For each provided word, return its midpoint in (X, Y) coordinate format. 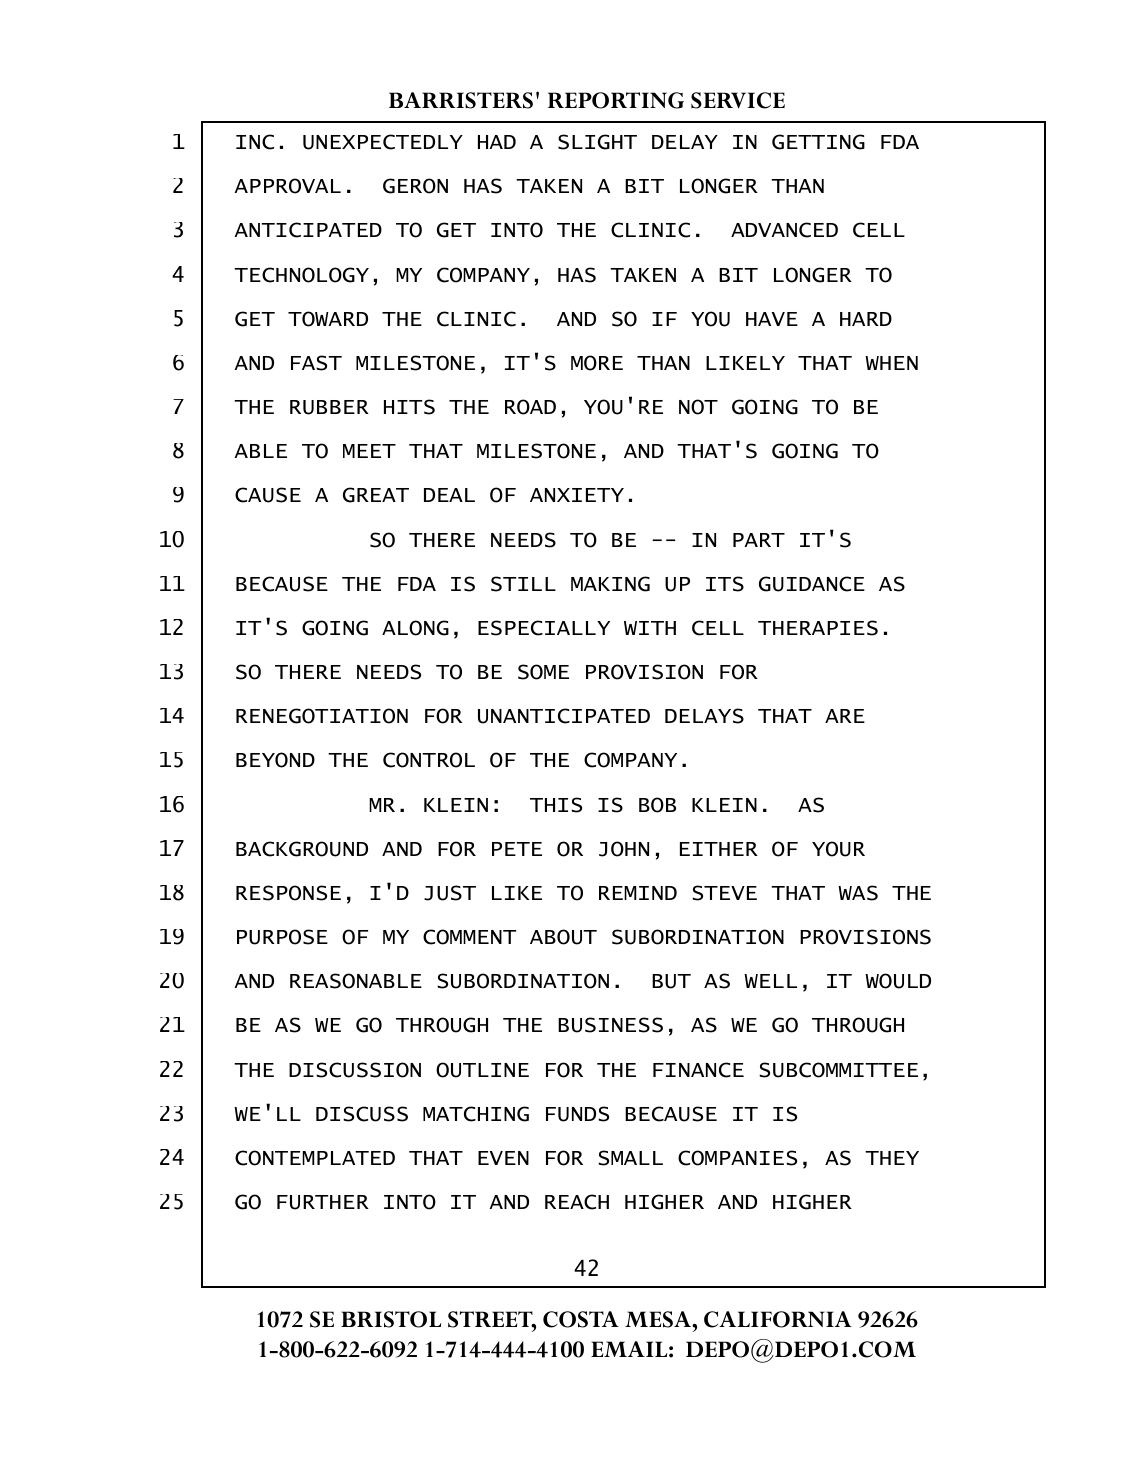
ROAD (530, 407)
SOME (543, 672)
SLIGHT (597, 142)
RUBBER (329, 407)
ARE (845, 716)
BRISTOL (391, 1319)
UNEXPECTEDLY (383, 142)
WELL (770, 981)
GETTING (818, 142)
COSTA (581, 1319)
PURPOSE (282, 937)
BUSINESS (610, 1025)
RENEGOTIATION (322, 716)
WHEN (891, 363)
